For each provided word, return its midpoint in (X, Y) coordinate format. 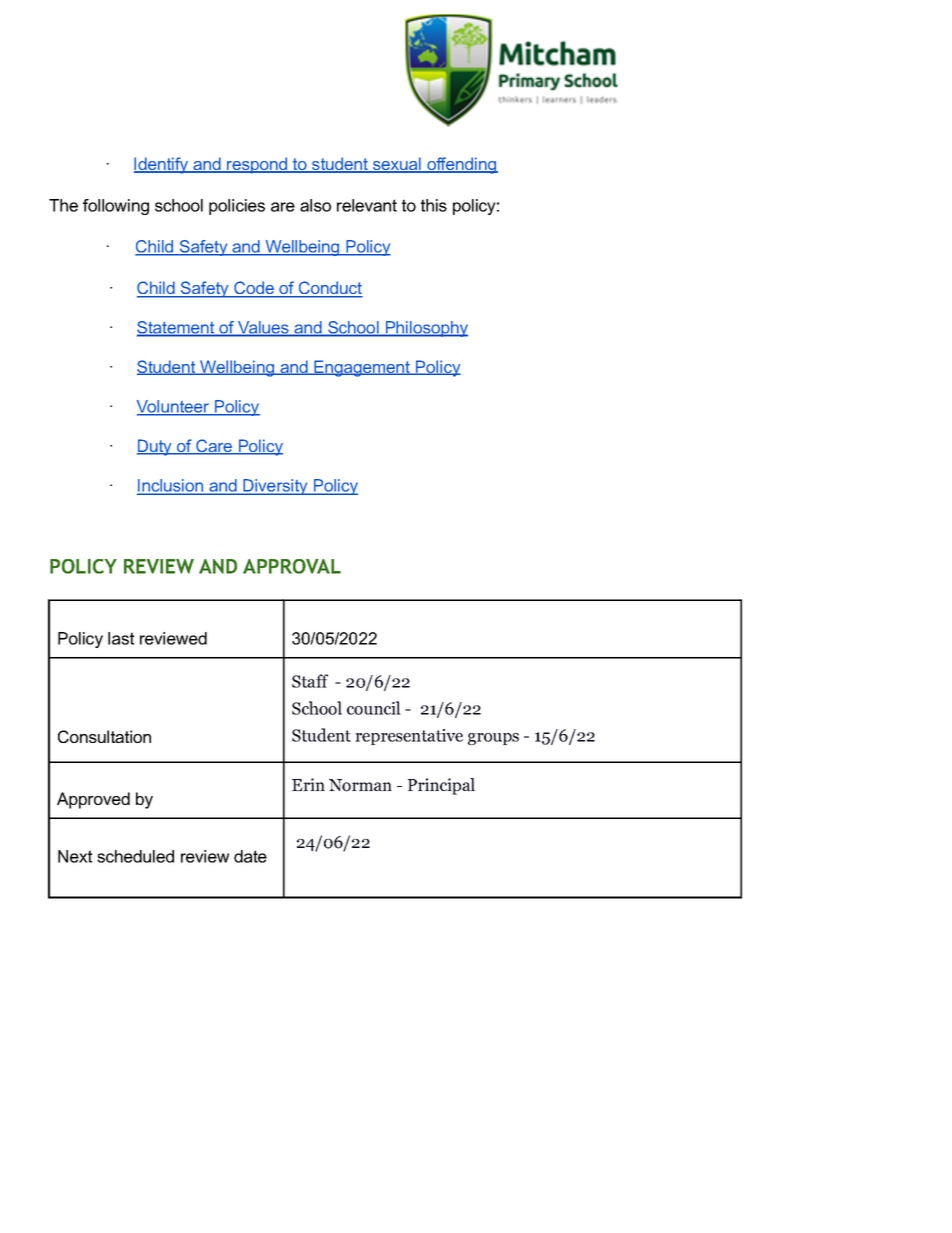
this (434, 205)
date (250, 856)
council (374, 708)
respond (257, 165)
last (121, 638)
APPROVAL (292, 566)
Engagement (362, 368)
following (116, 207)
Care (214, 447)
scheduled (135, 856)
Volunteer (174, 407)
